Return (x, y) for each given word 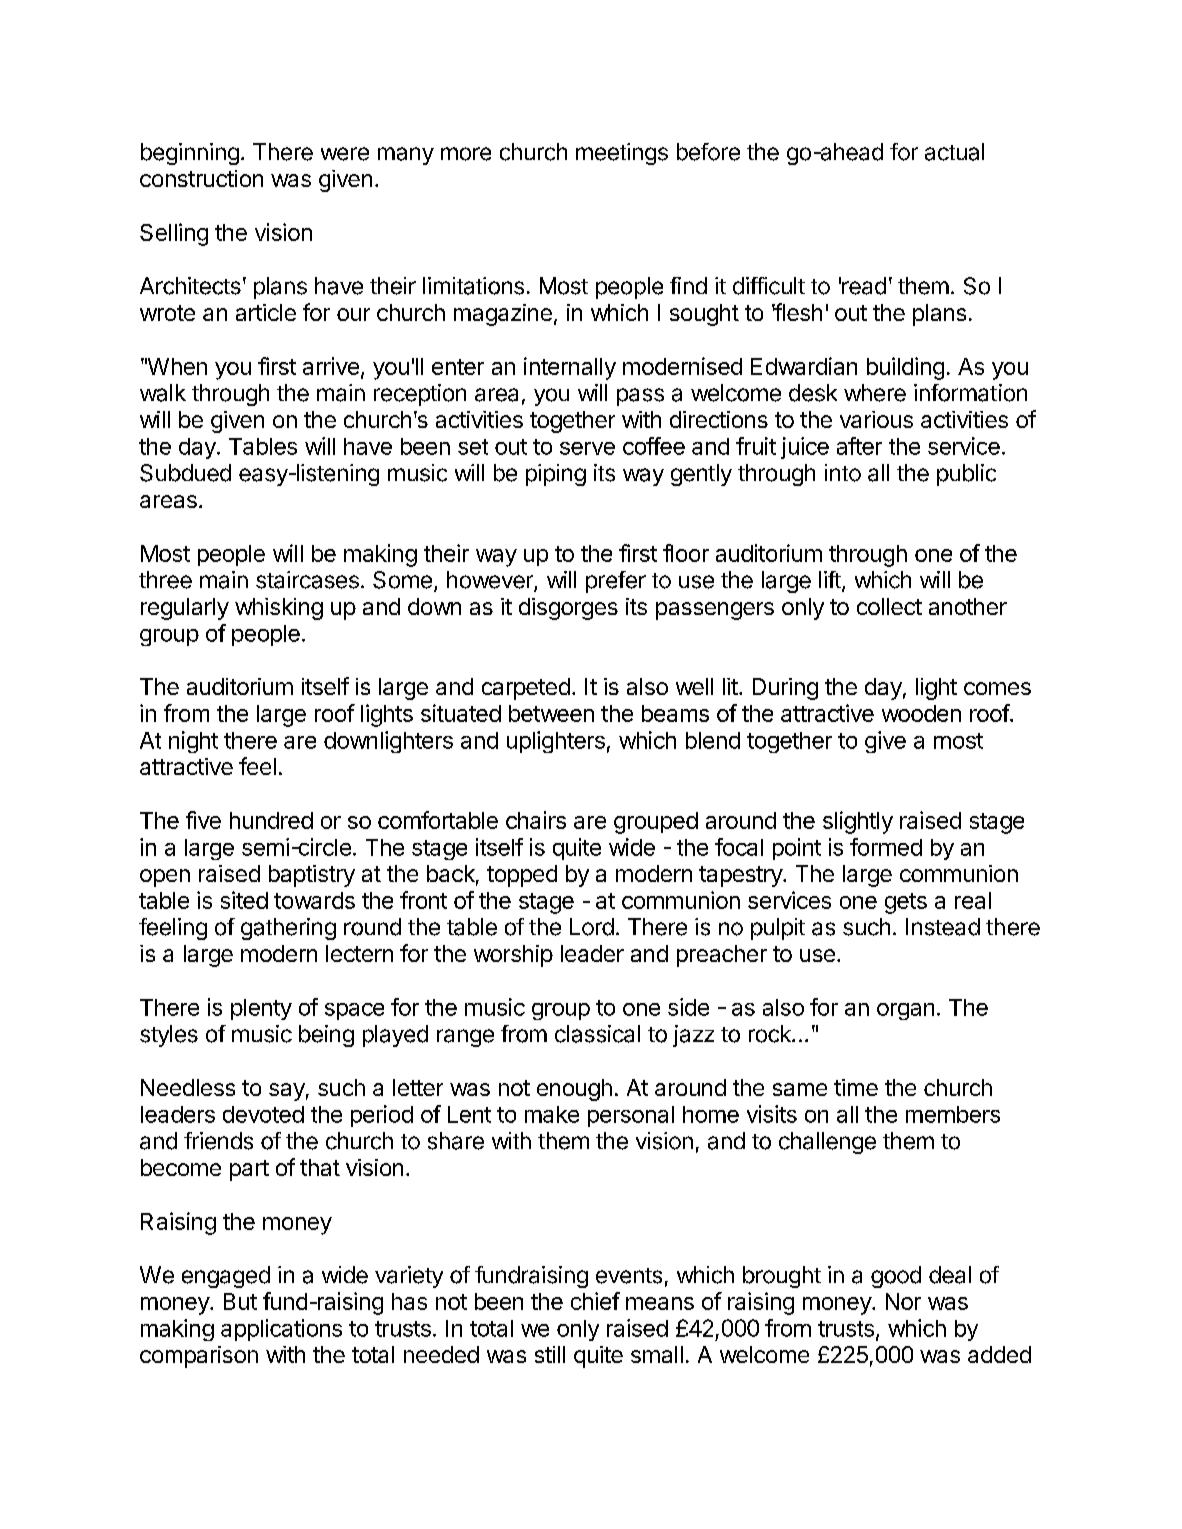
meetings (622, 154)
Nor (903, 1301)
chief (595, 1301)
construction (201, 178)
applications (281, 1330)
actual (954, 152)
